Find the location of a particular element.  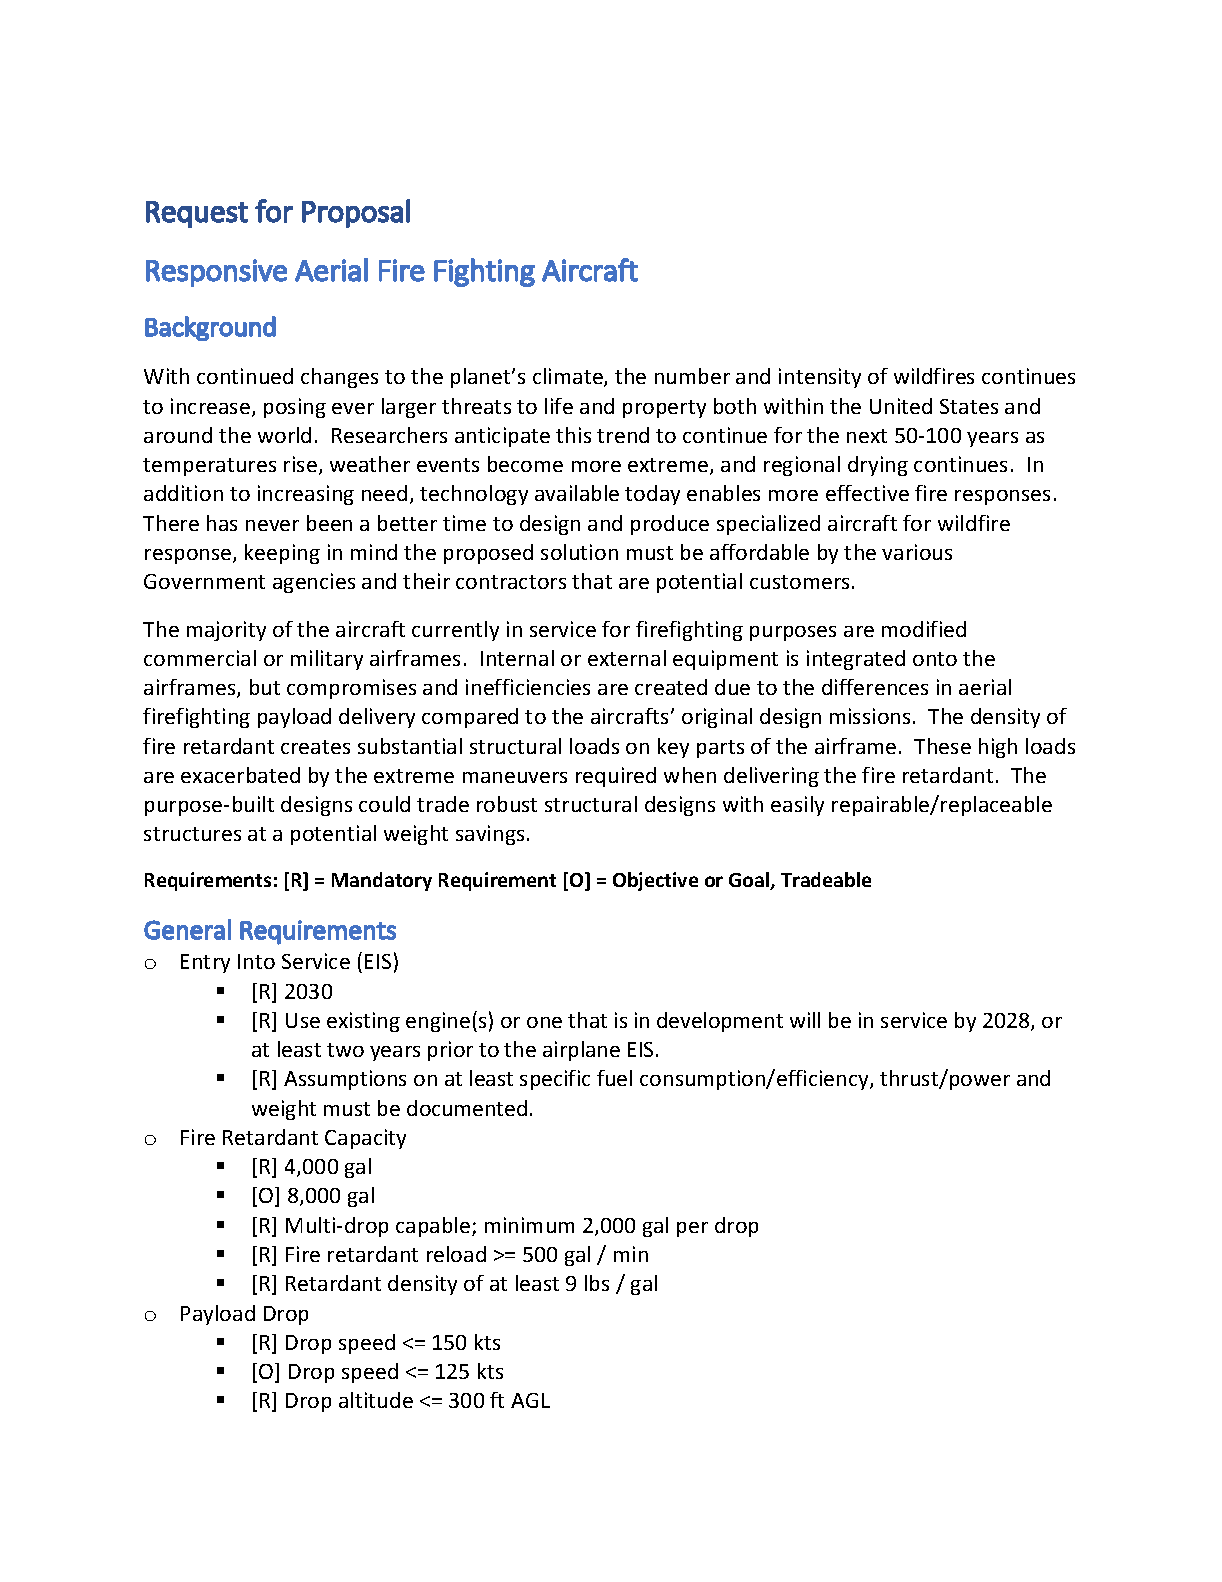

intensity is located at coordinates (820, 378).
